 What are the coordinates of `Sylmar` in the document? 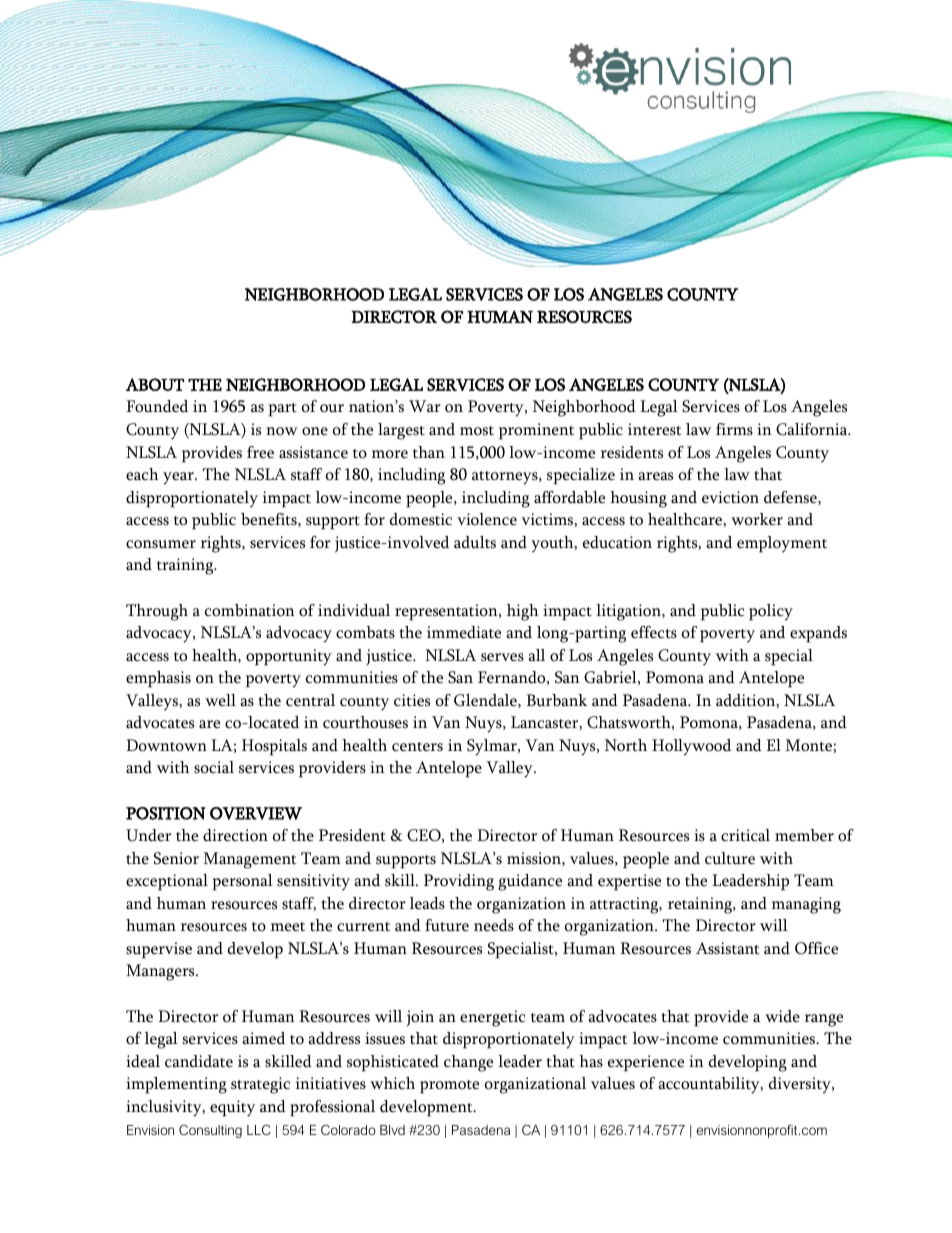 It's located at (493, 747).
